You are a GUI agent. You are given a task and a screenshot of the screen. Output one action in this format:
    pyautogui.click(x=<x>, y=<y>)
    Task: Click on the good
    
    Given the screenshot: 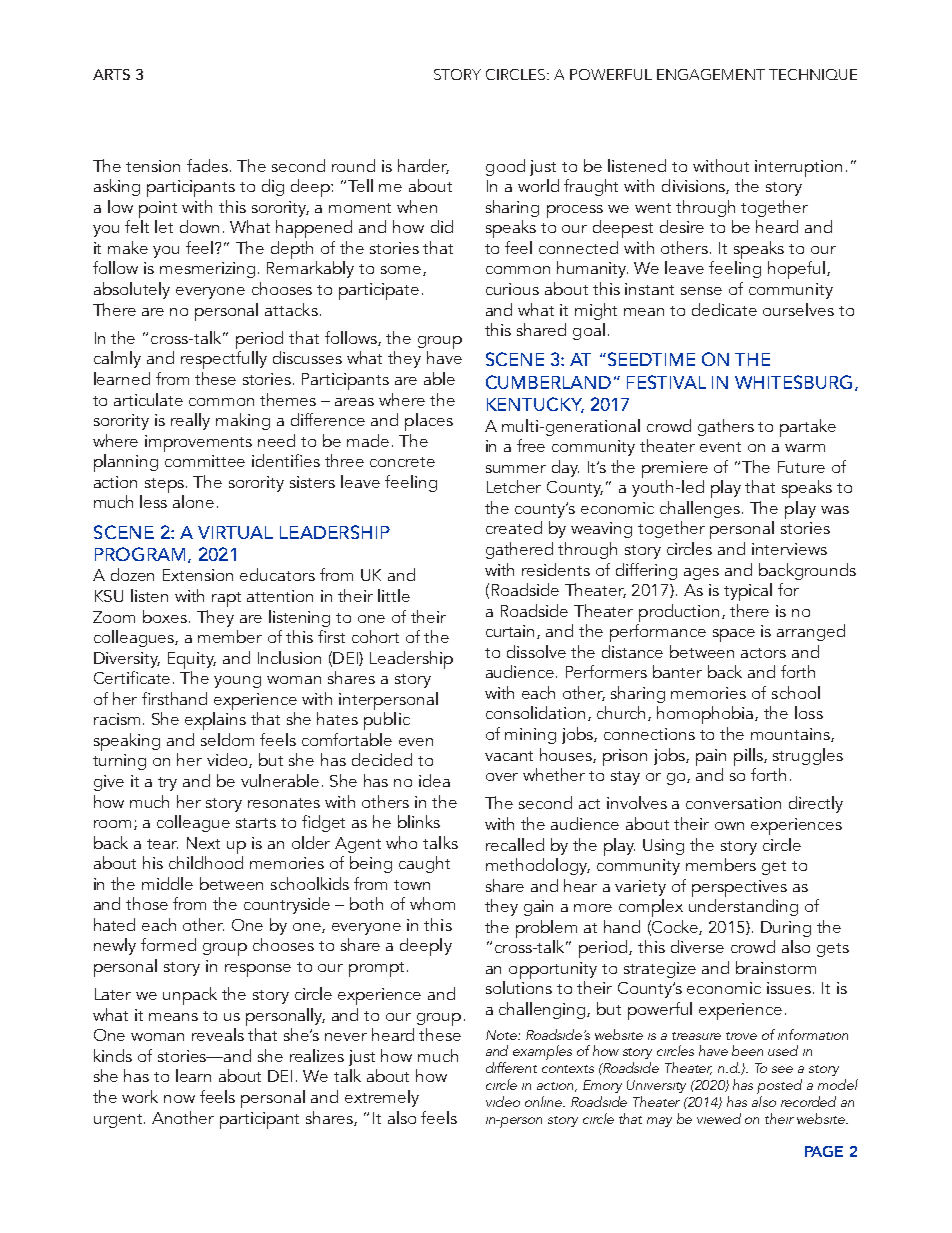 What is the action you would take?
    pyautogui.click(x=505, y=167)
